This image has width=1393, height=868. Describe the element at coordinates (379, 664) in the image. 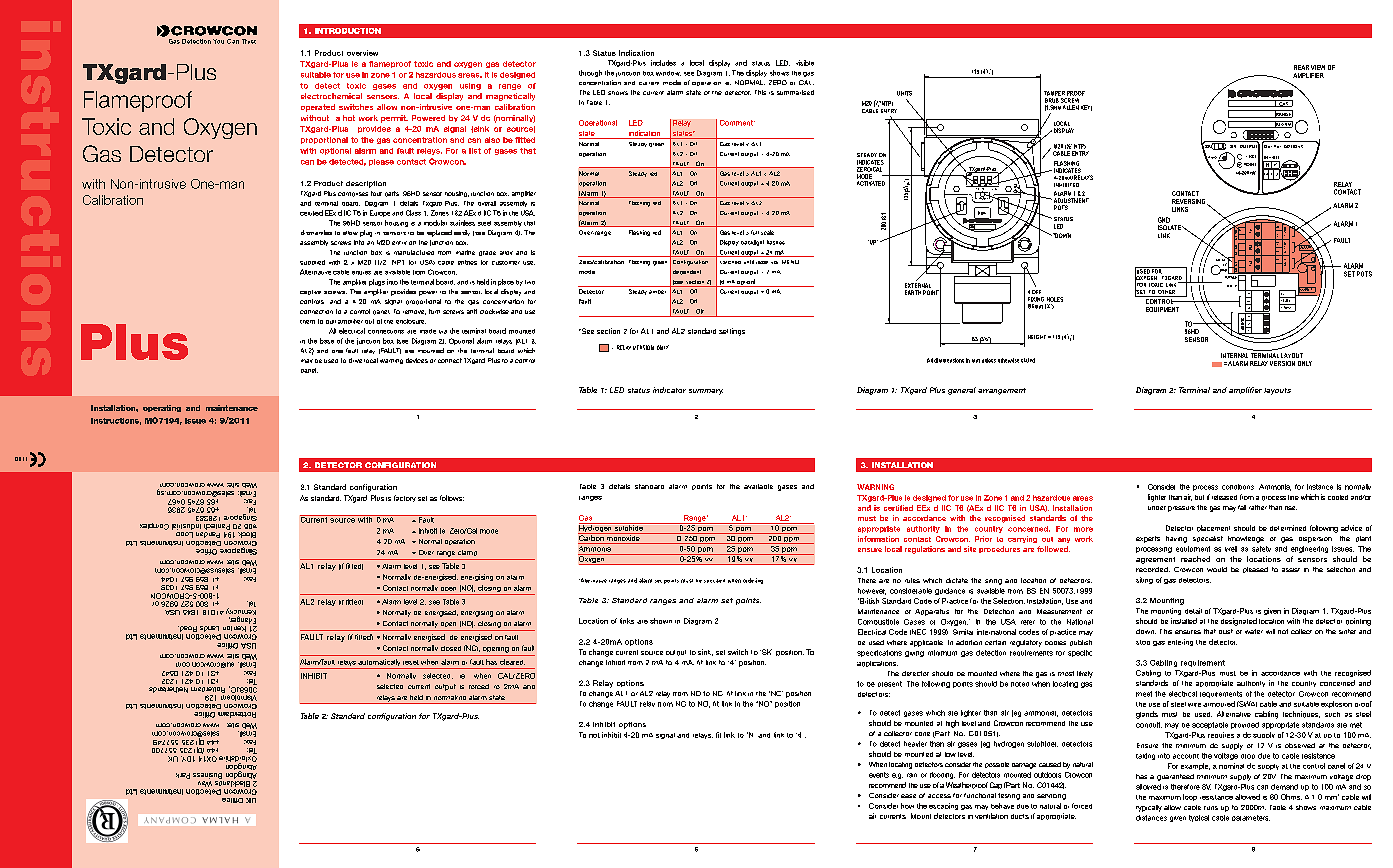

I see `automatically` at that location.
